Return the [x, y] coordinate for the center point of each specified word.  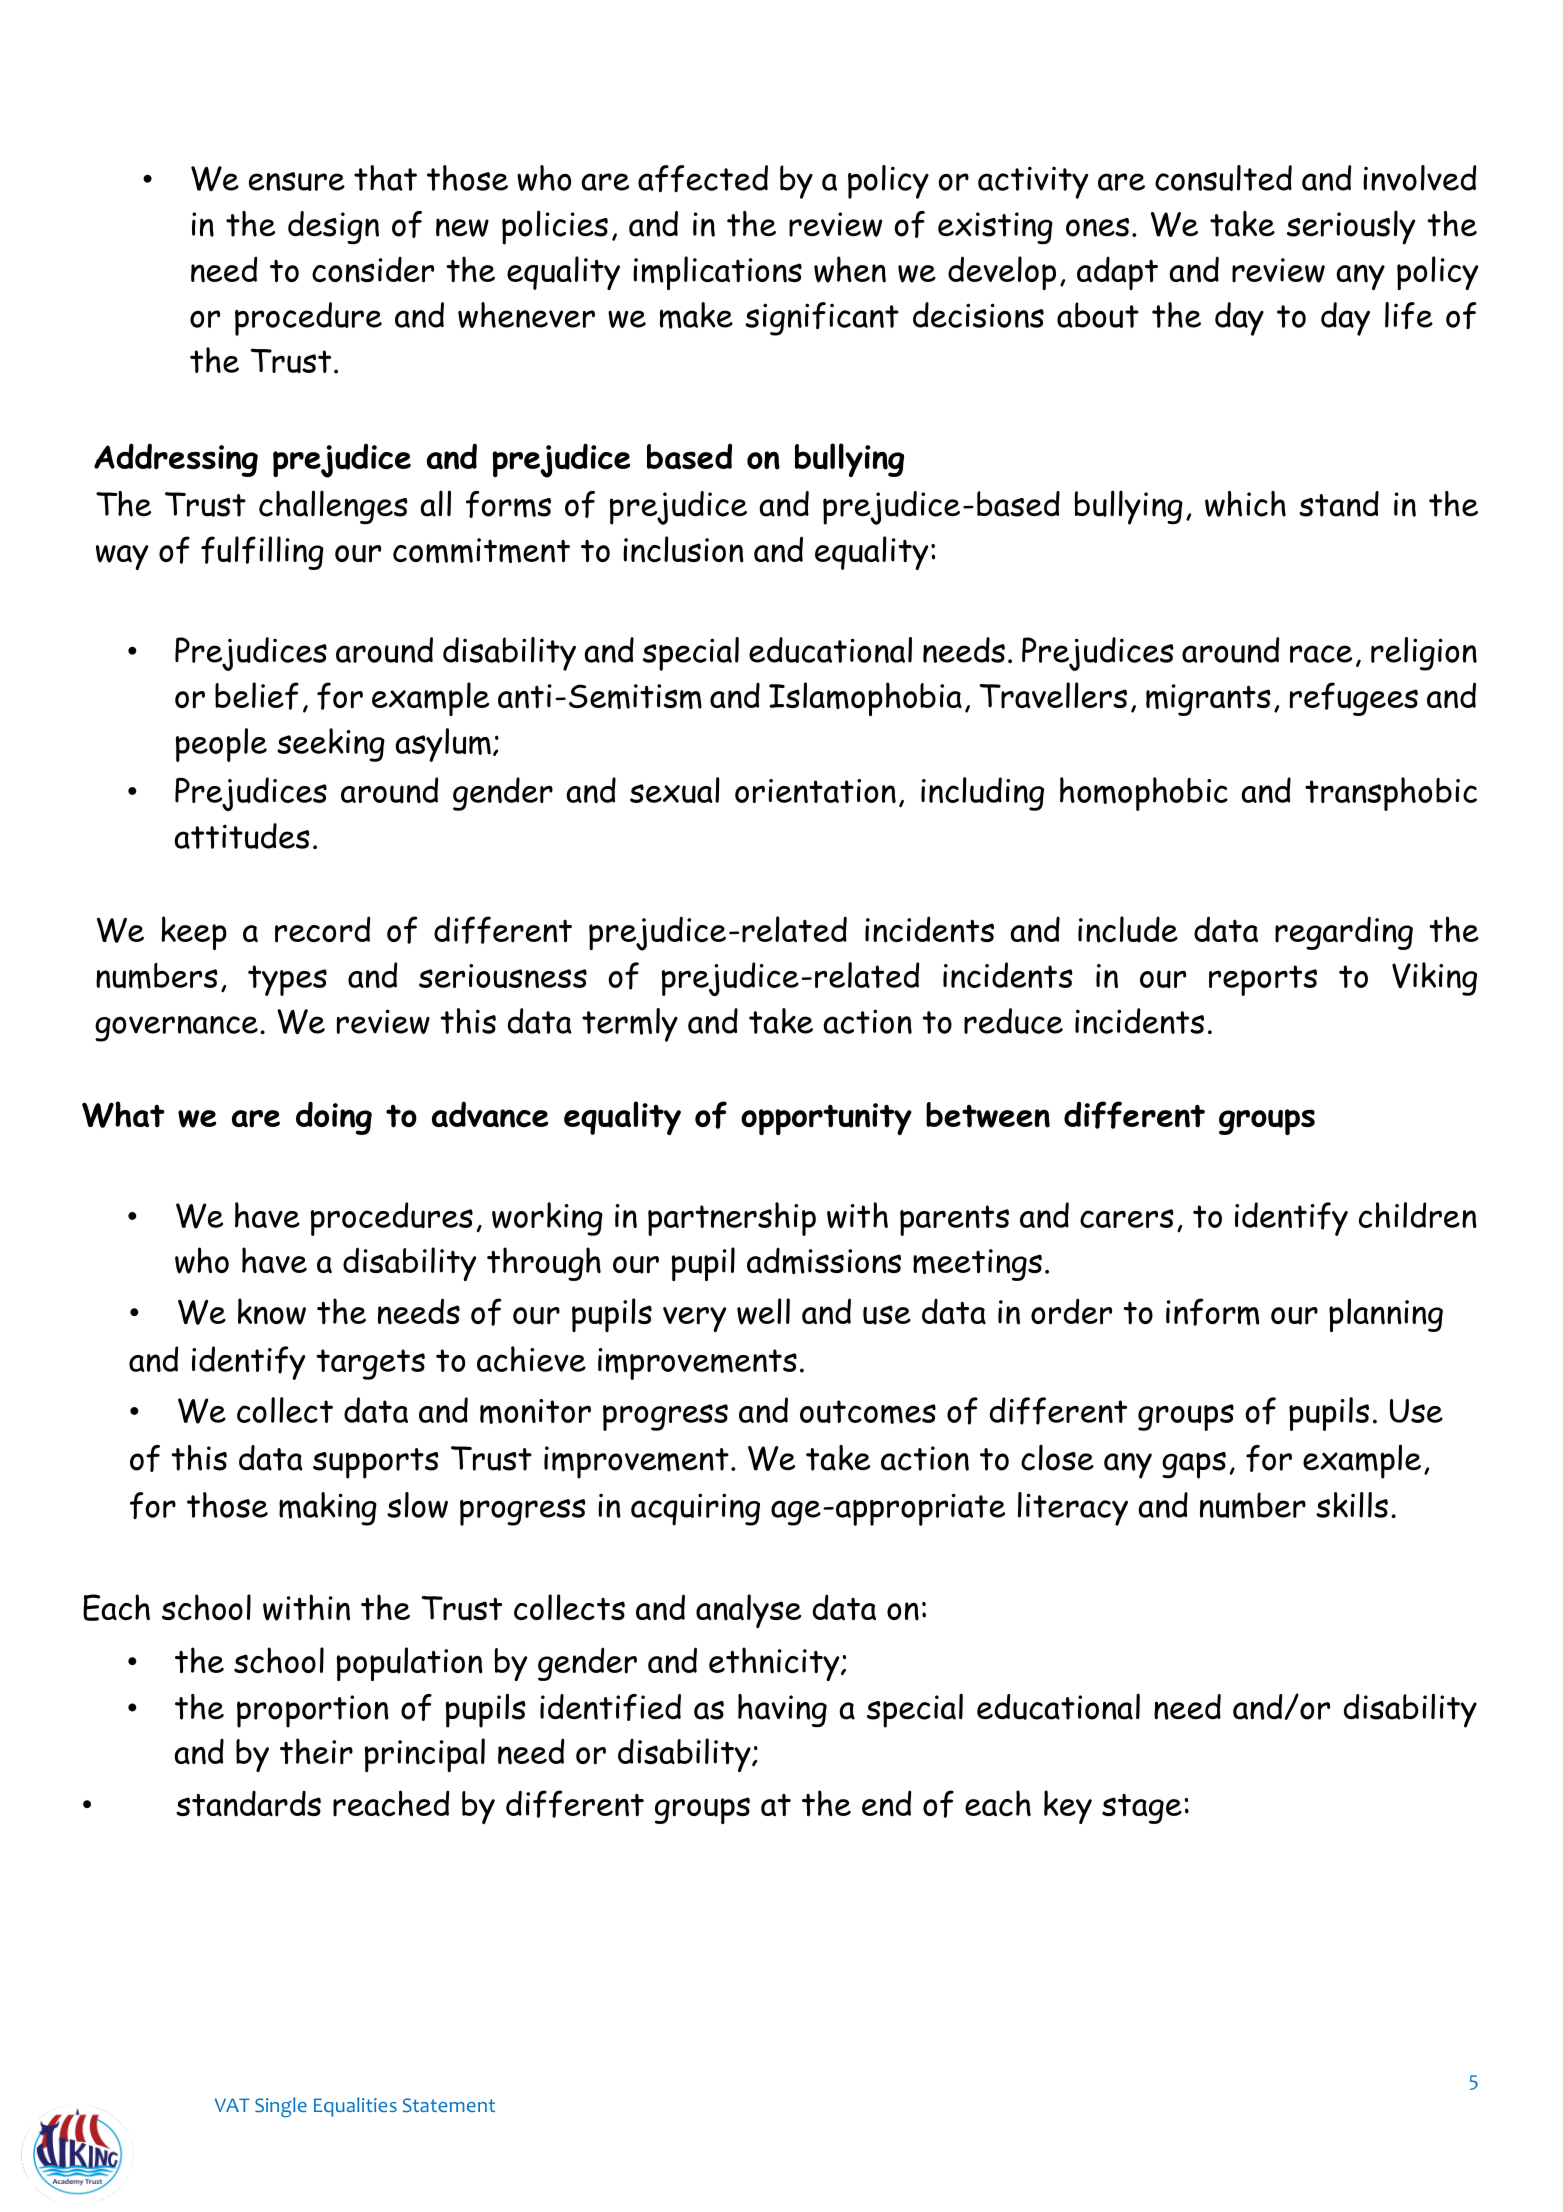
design [333, 227]
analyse [748, 1611]
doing [334, 1118]
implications [717, 273]
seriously [1351, 228]
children [1418, 1215]
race [1321, 654]
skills [1352, 1505]
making [328, 1509]
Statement [449, 2105]
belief [257, 696]
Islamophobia [865, 699]
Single [281, 2107]
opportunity [826, 1119]
